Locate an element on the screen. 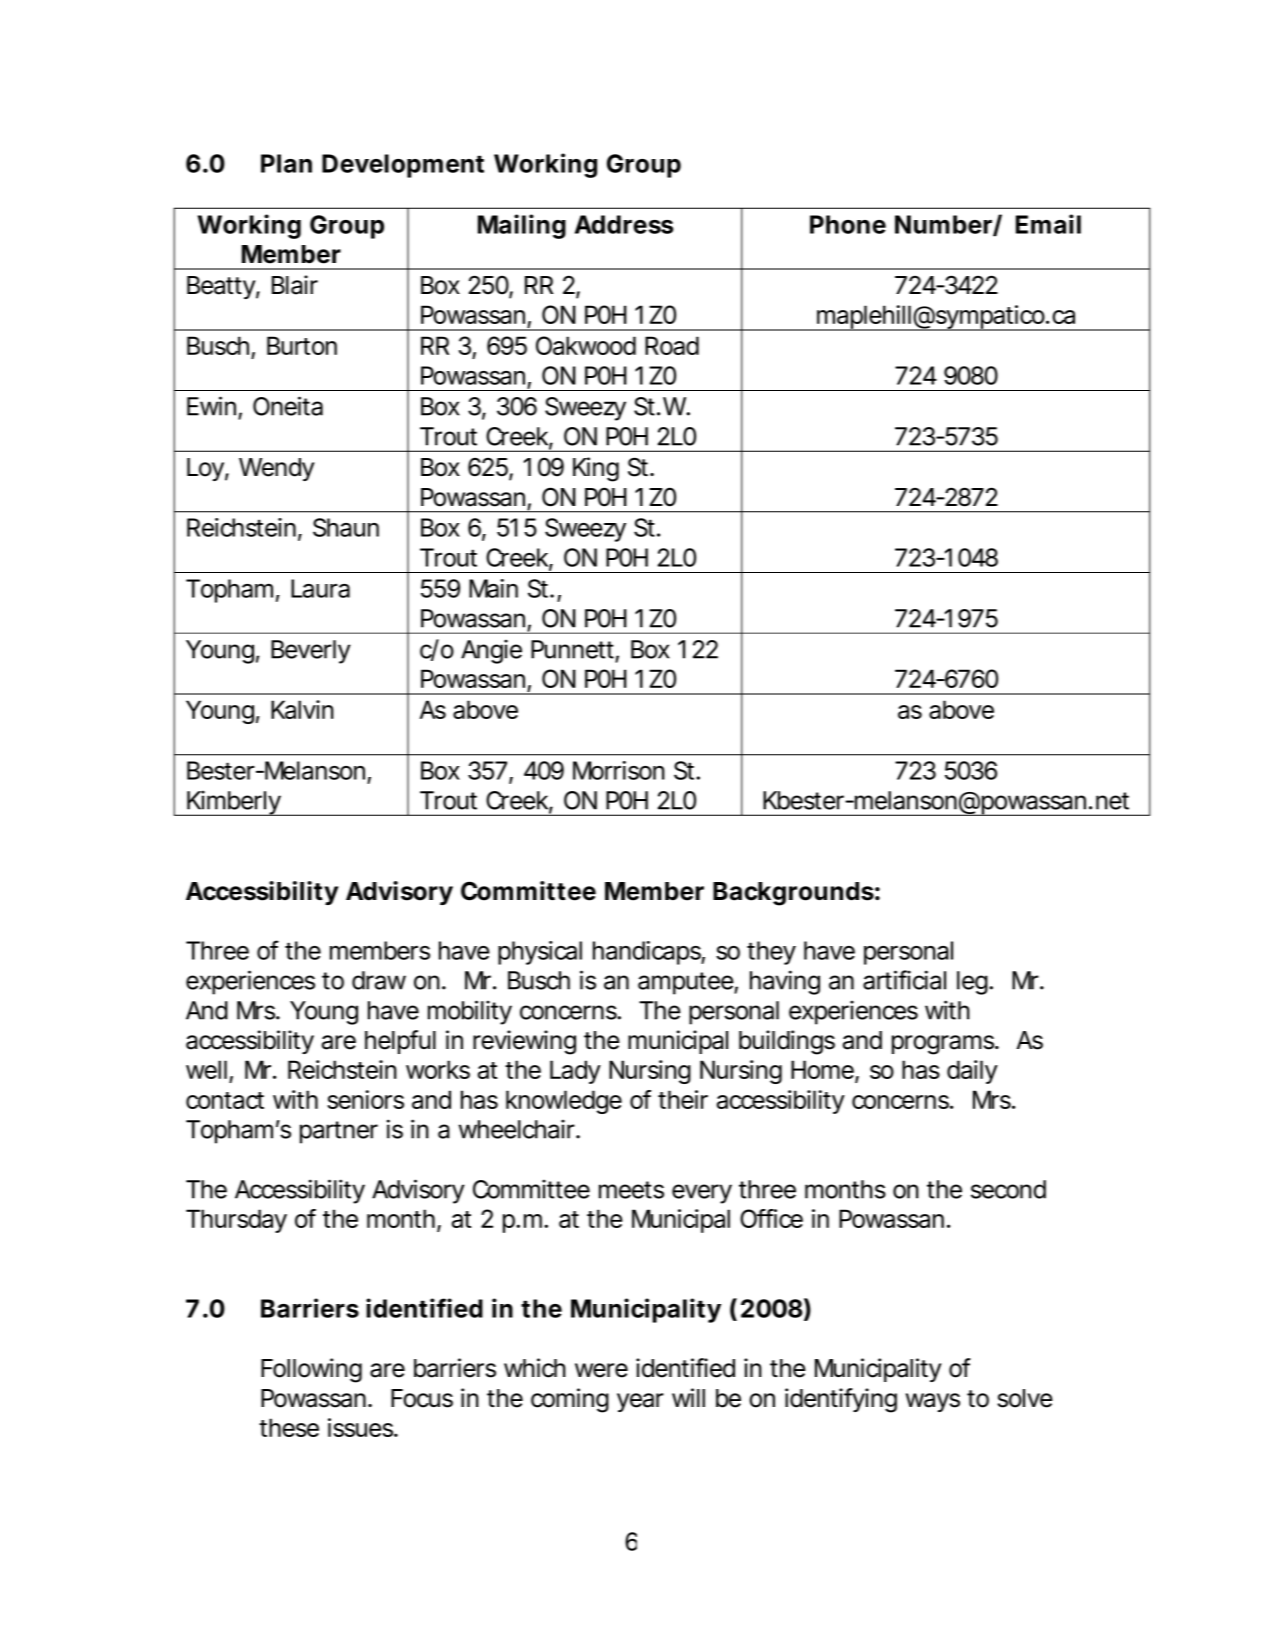  Following is located at coordinates (311, 1370).
